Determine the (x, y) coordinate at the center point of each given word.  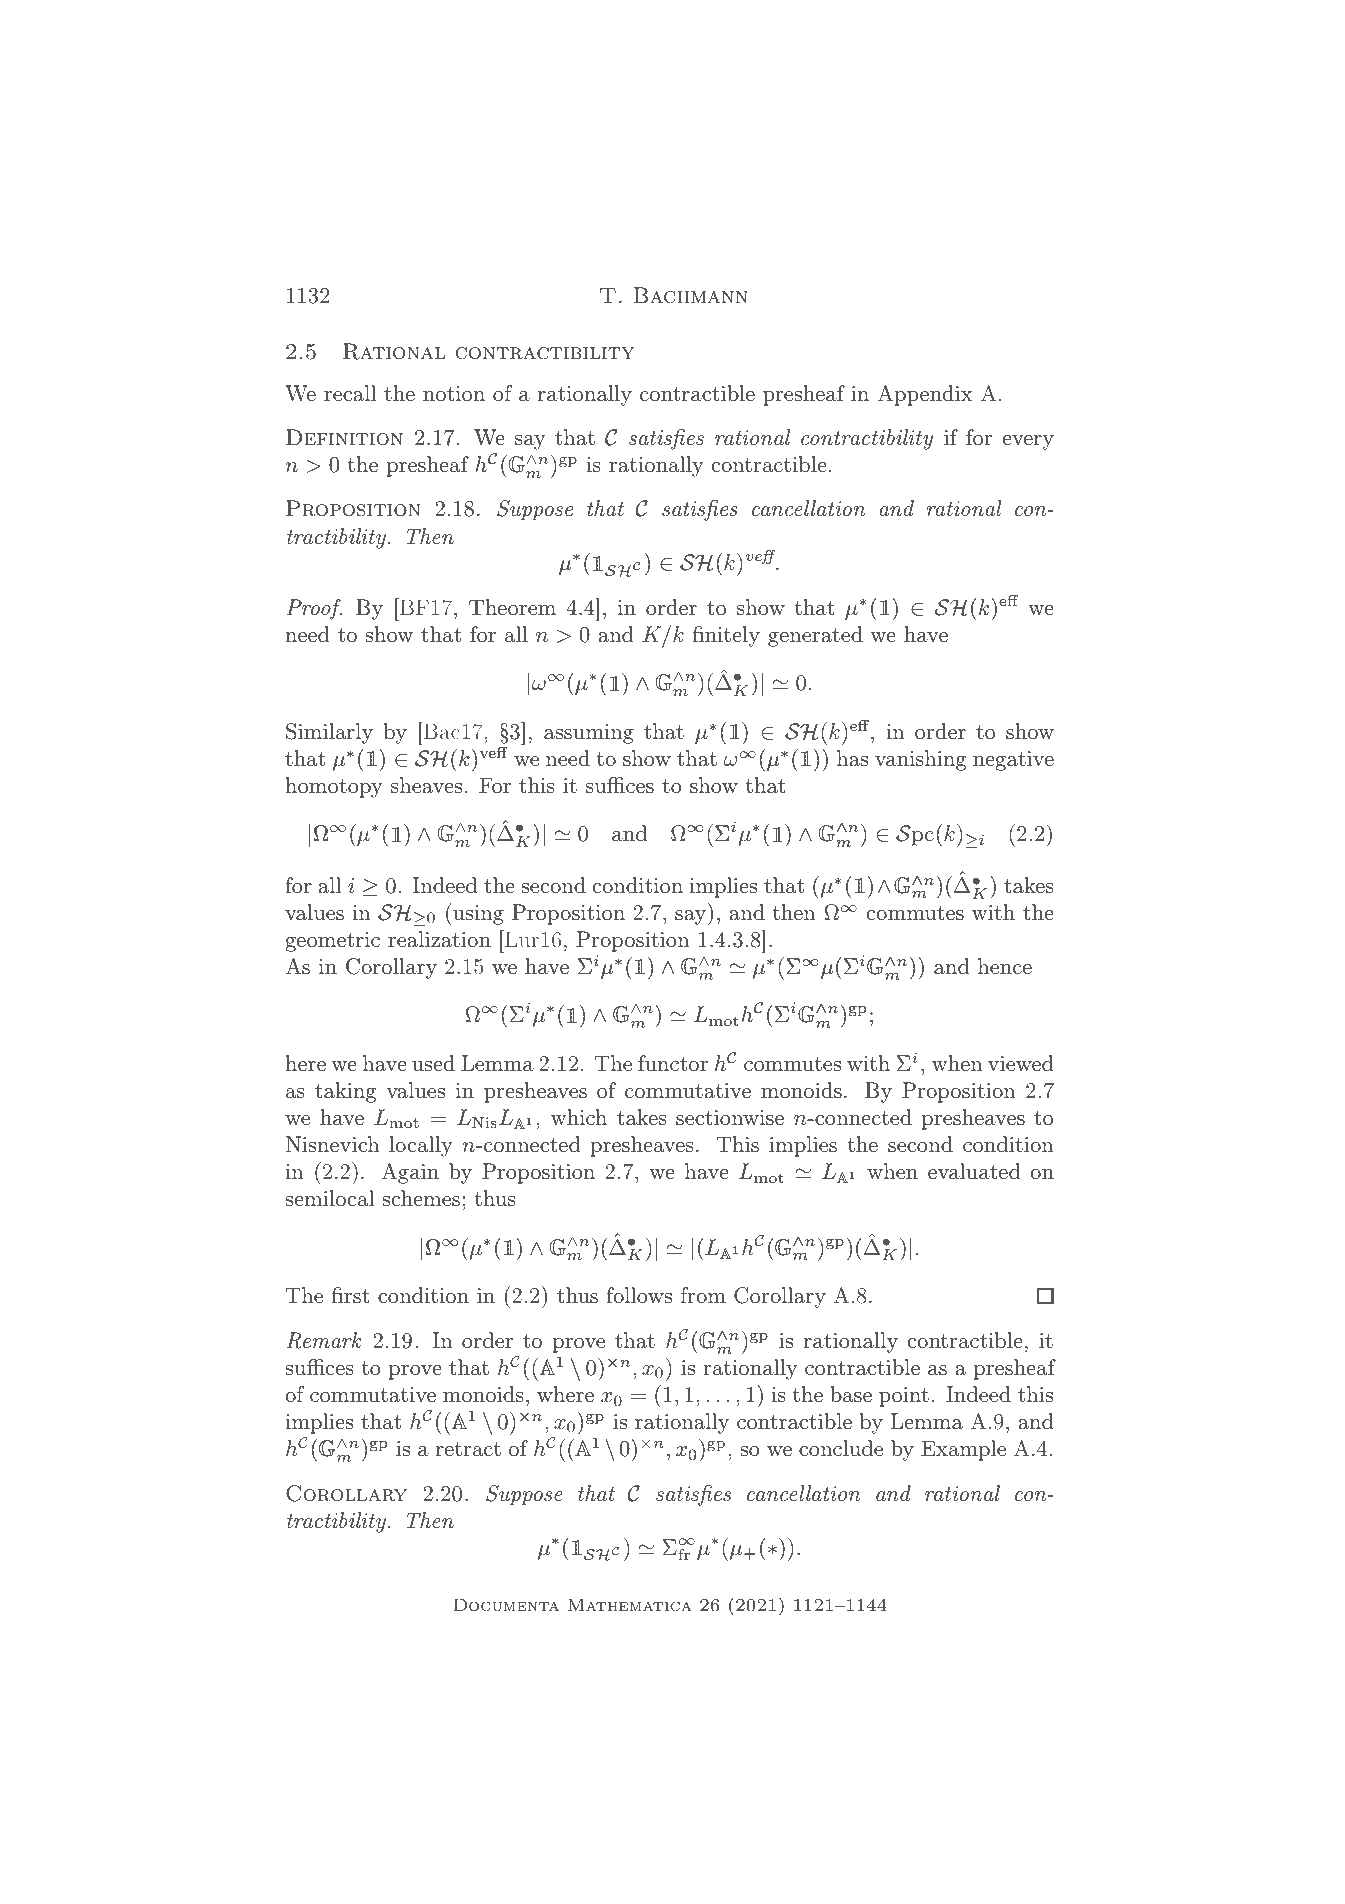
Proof (314, 609)
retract (468, 1449)
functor (673, 1063)
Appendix (925, 395)
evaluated (974, 1171)
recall (350, 393)
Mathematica (630, 1605)
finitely (726, 636)
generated (815, 636)
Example (963, 1450)
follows (639, 1295)
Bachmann (691, 295)
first (351, 1295)
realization (439, 939)
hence (1005, 966)
